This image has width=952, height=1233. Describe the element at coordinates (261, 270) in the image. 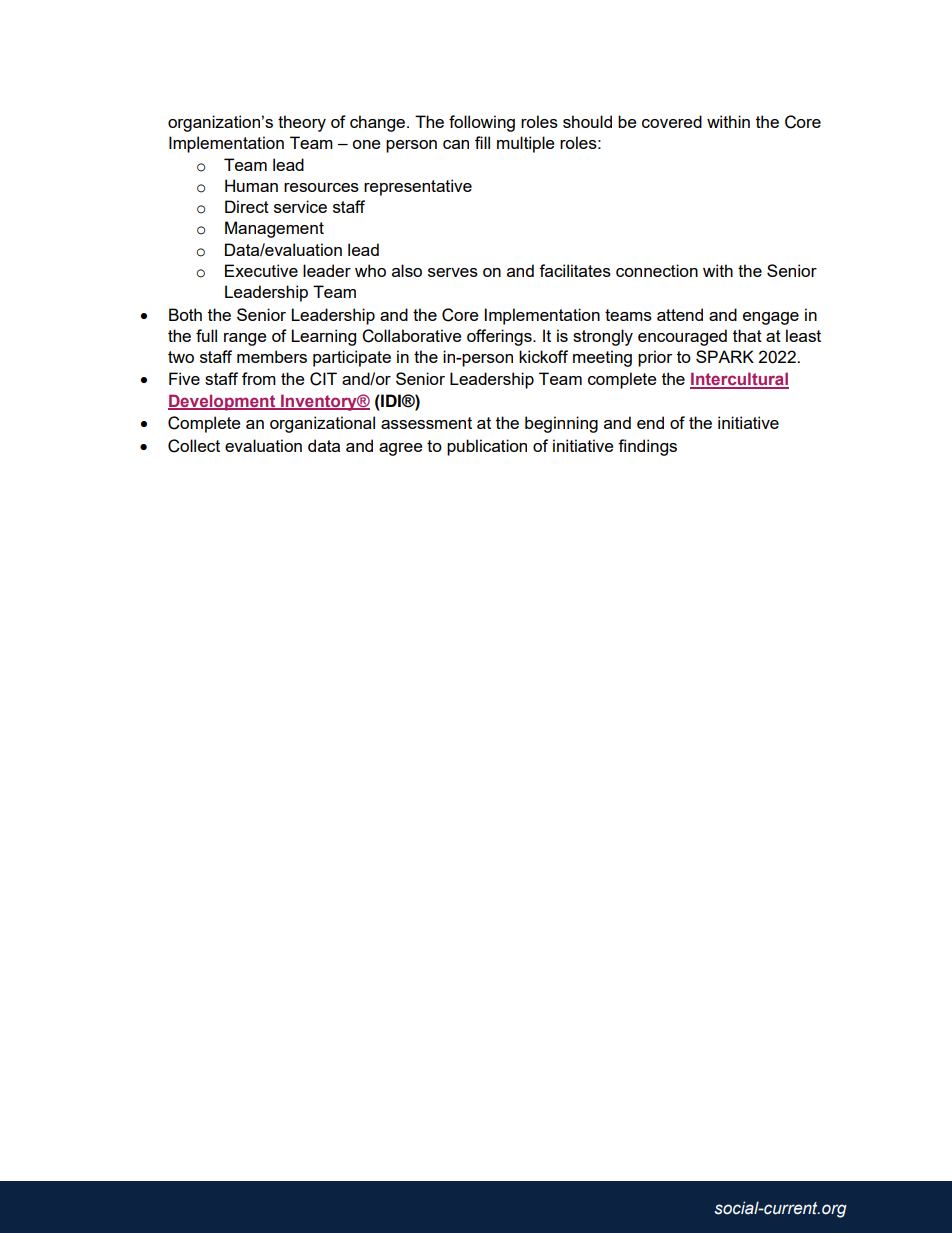

I see `Executive` at that location.
